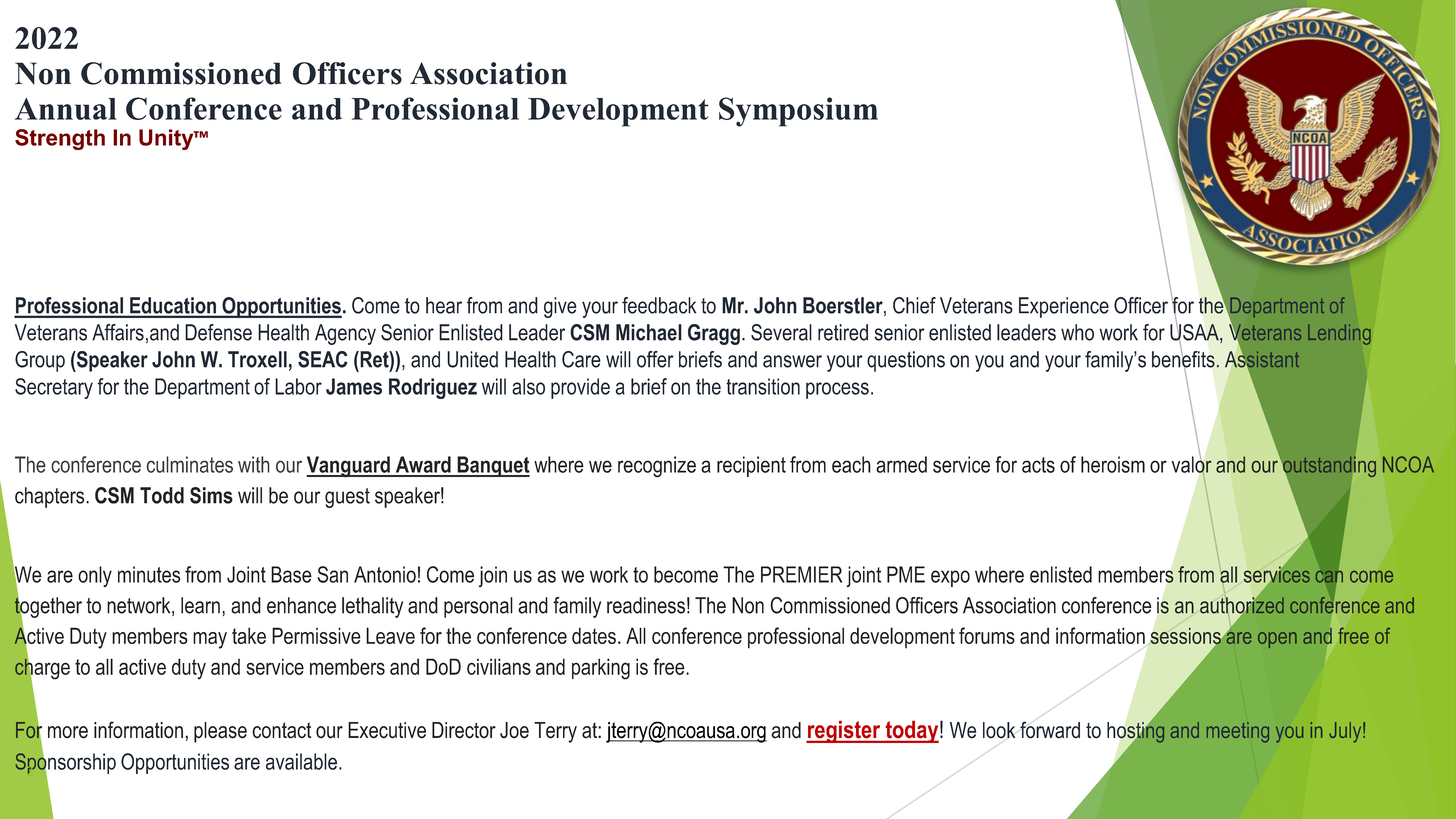 Image resolution: width=1456 pixels, height=819 pixels. Describe the element at coordinates (149, 574) in the screenshot. I see `minutes` at that location.
